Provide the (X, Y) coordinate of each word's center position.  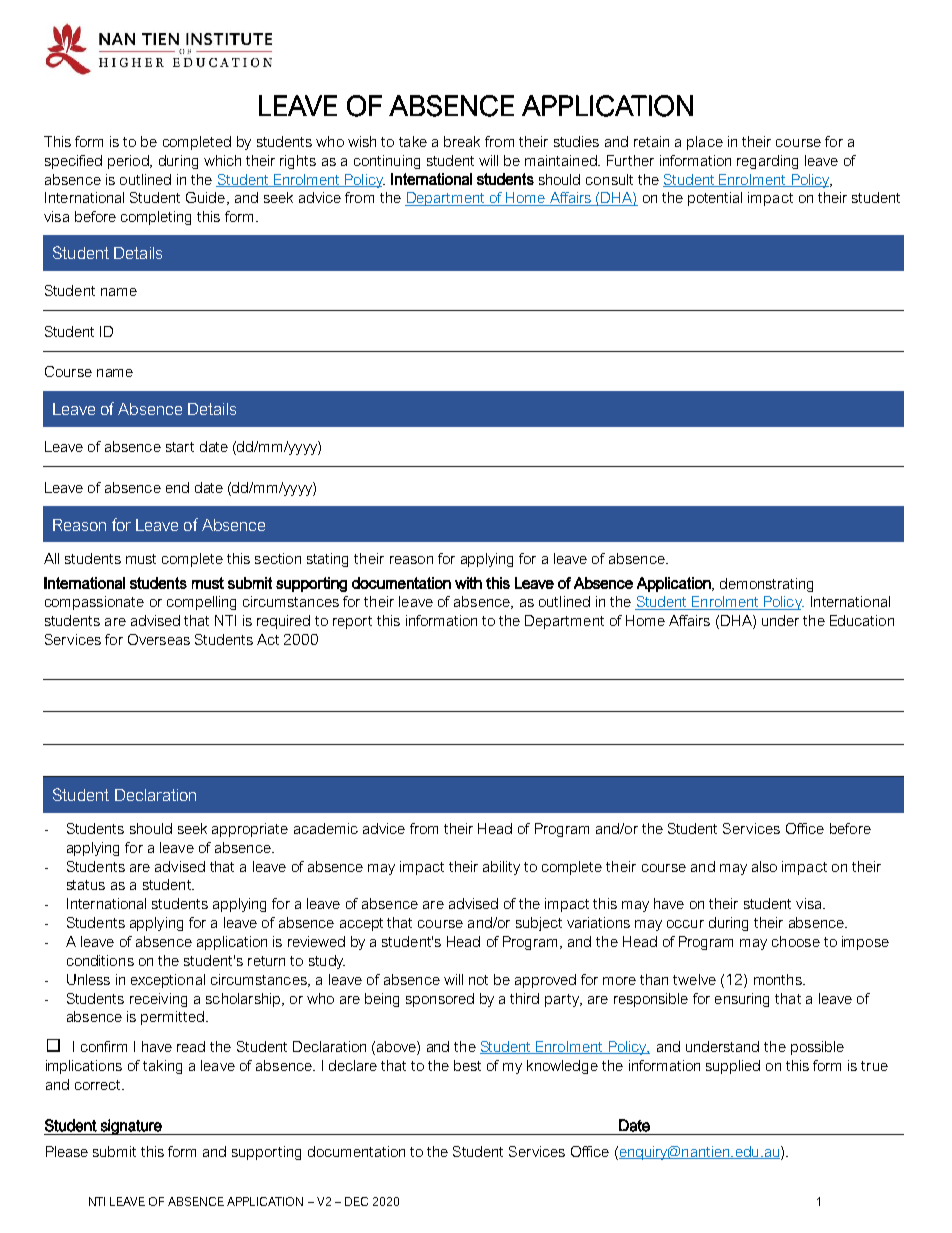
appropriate (250, 830)
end (177, 487)
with (468, 583)
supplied (733, 1067)
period (129, 162)
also (764, 866)
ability (501, 868)
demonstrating (766, 585)
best (467, 1065)
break (462, 141)
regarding (767, 162)
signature (131, 1127)
